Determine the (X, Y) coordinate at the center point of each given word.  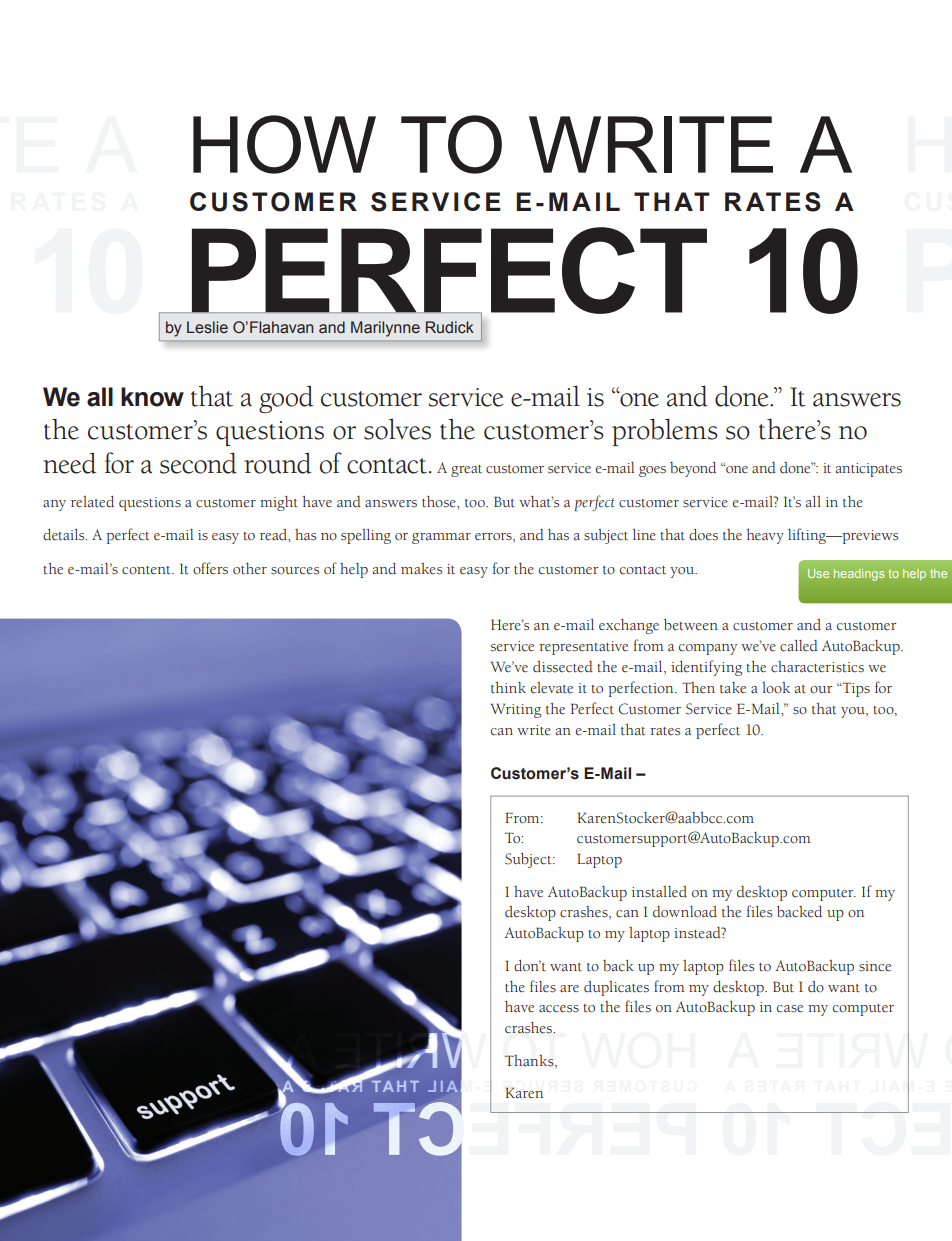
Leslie (207, 327)
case (790, 1009)
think (508, 687)
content (147, 570)
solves (397, 429)
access (559, 1009)
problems (665, 432)
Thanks (530, 1061)
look (776, 687)
